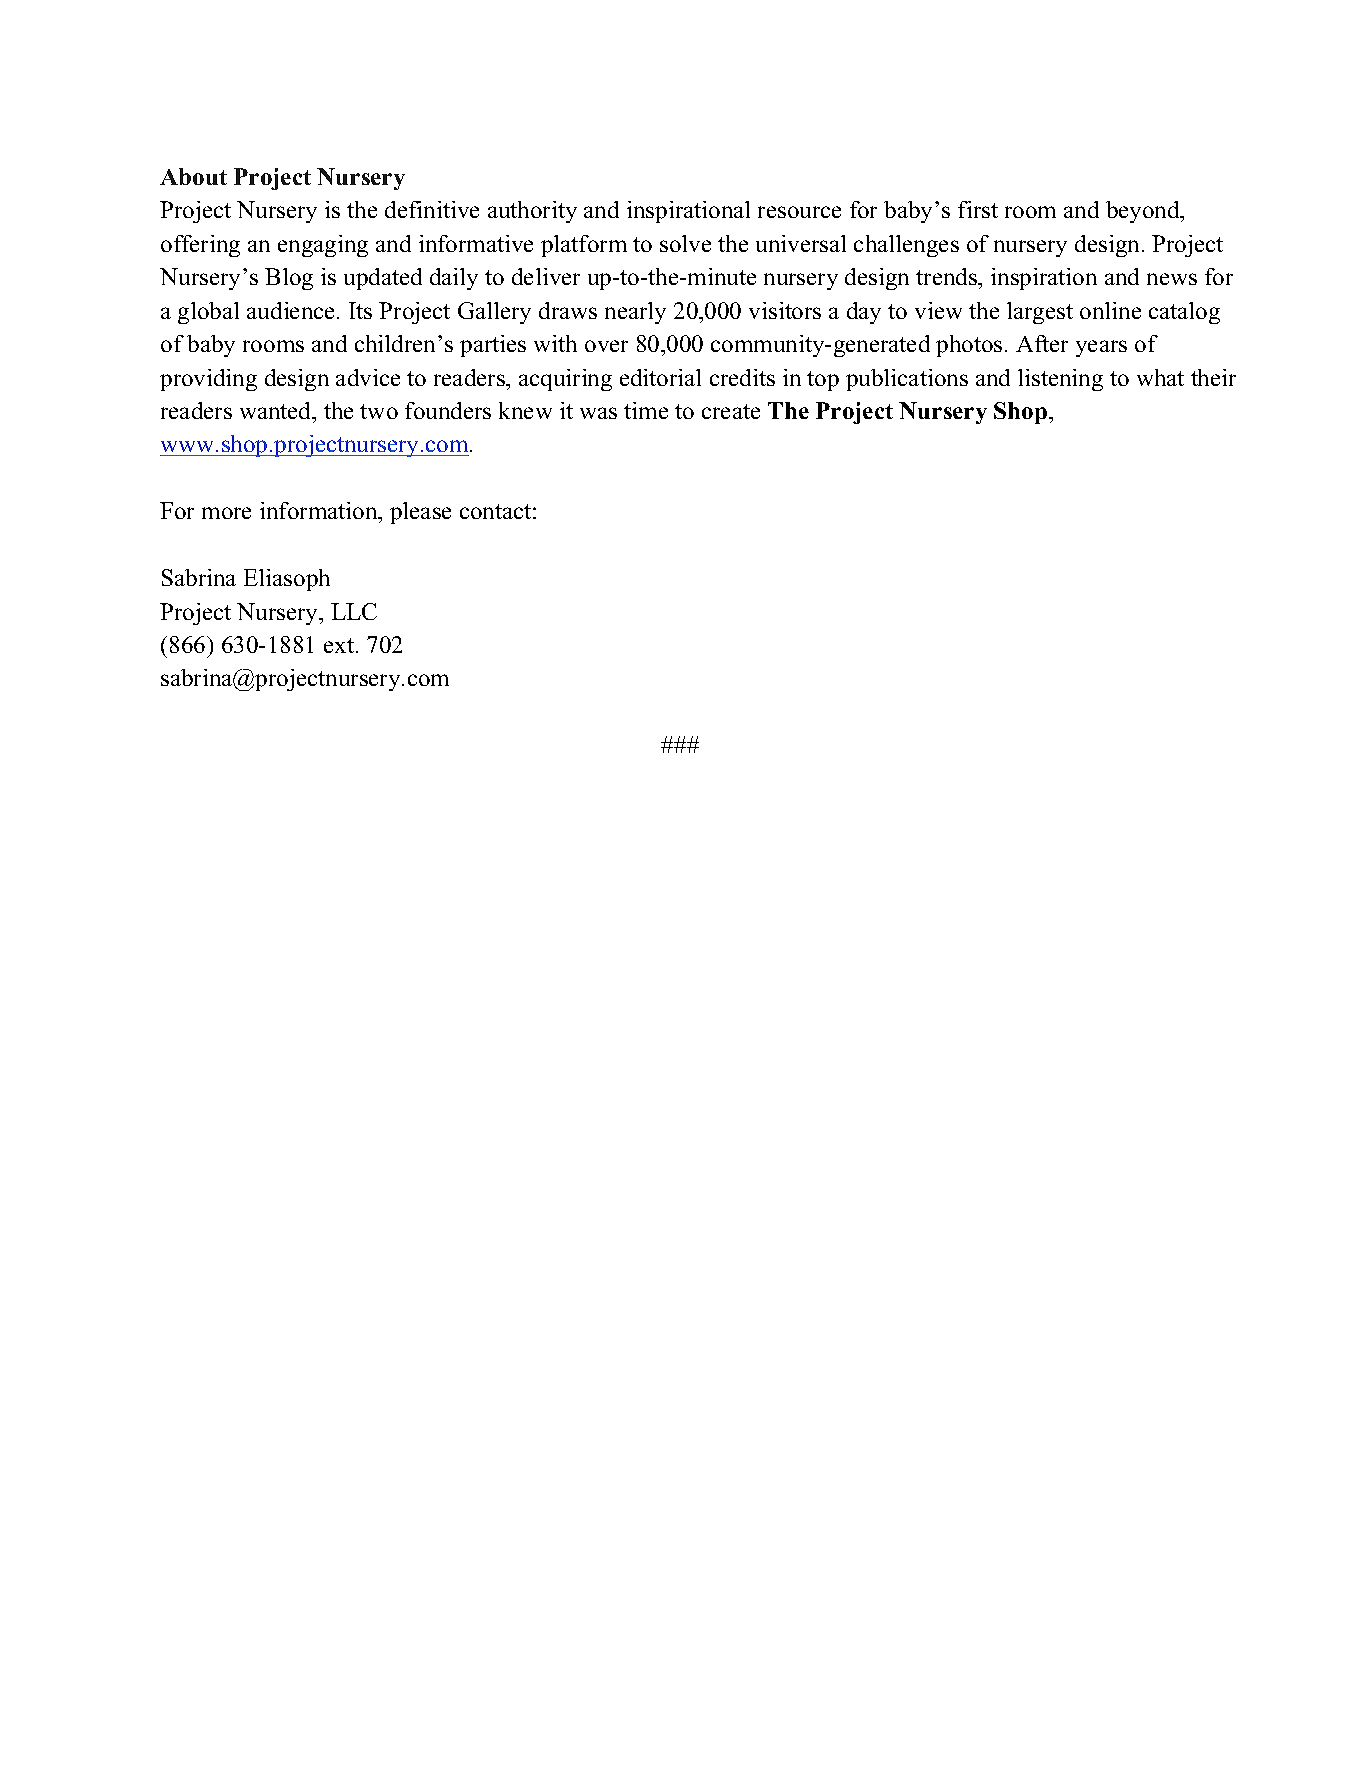 Image resolution: width=1364 pixels, height=1765 pixels. What do you see at coordinates (420, 513) in the page?
I see `please` at bounding box center [420, 513].
